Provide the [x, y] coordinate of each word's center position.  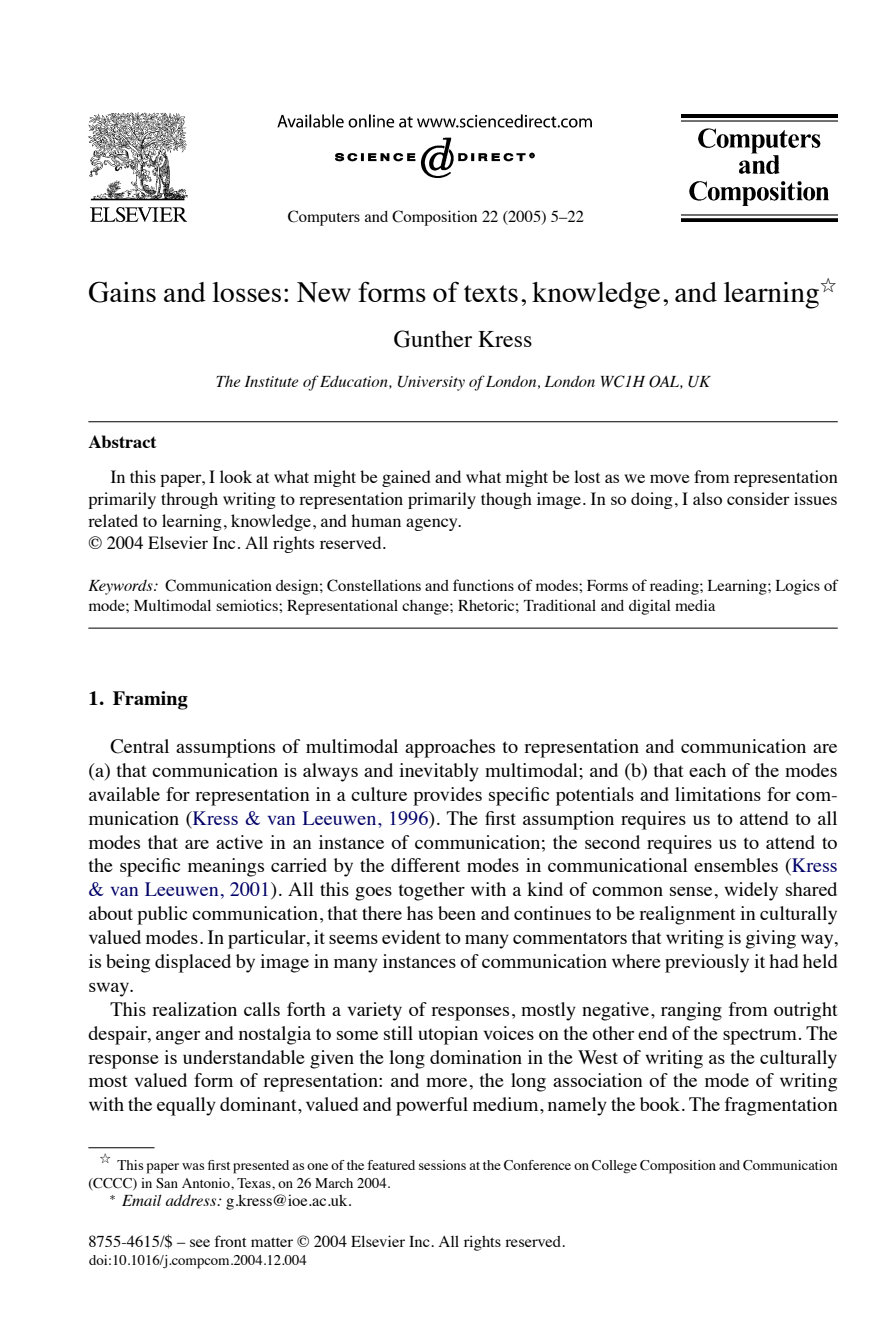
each [707, 770]
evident [411, 937]
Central [139, 746]
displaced [193, 963]
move [670, 478]
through [189, 500]
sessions [442, 1165]
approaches [450, 748]
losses [246, 292]
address [192, 1200]
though [506, 500]
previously [707, 963]
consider [758, 498]
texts [491, 293]
